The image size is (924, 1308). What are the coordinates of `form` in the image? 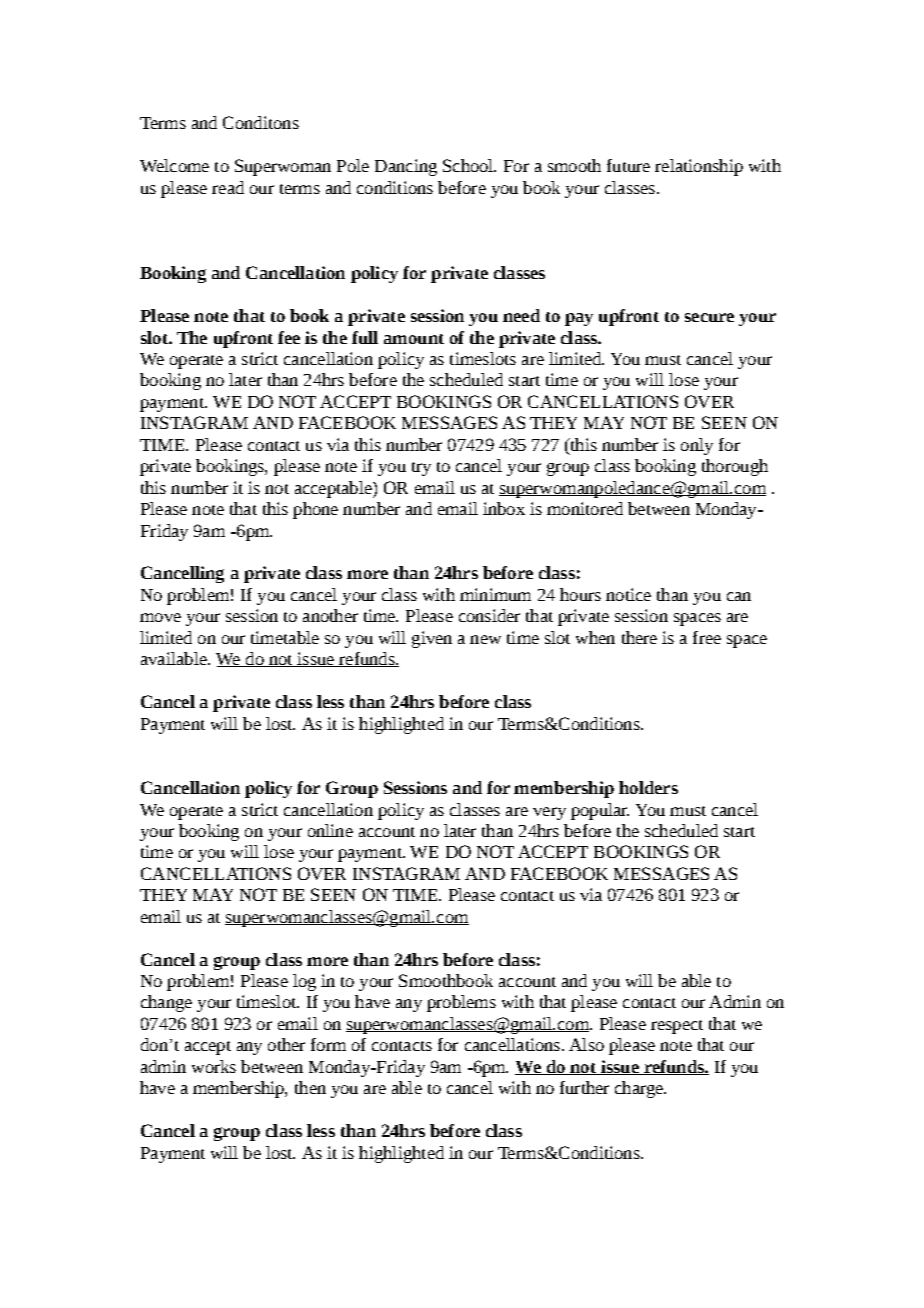 It's located at (328, 1044).
